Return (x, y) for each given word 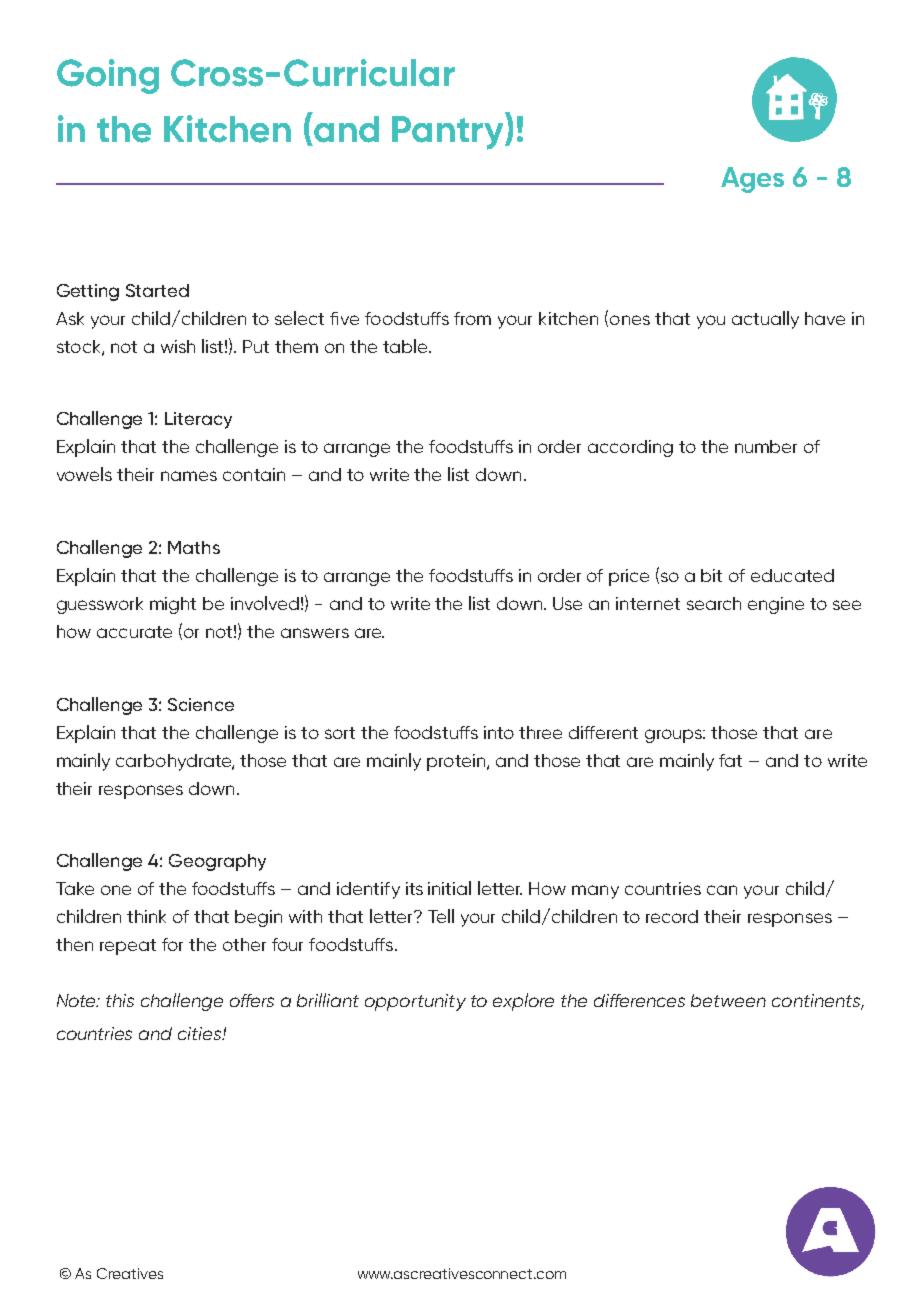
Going (108, 76)
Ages (752, 180)
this (120, 1000)
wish (178, 346)
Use (567, 603)
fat (730, 760)
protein (457, 762)
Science (201, 704)
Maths (194, 547)
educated (792, 575)
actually (765, 320)
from (472, 318)
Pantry (449, 131)
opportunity (415, 1002)
